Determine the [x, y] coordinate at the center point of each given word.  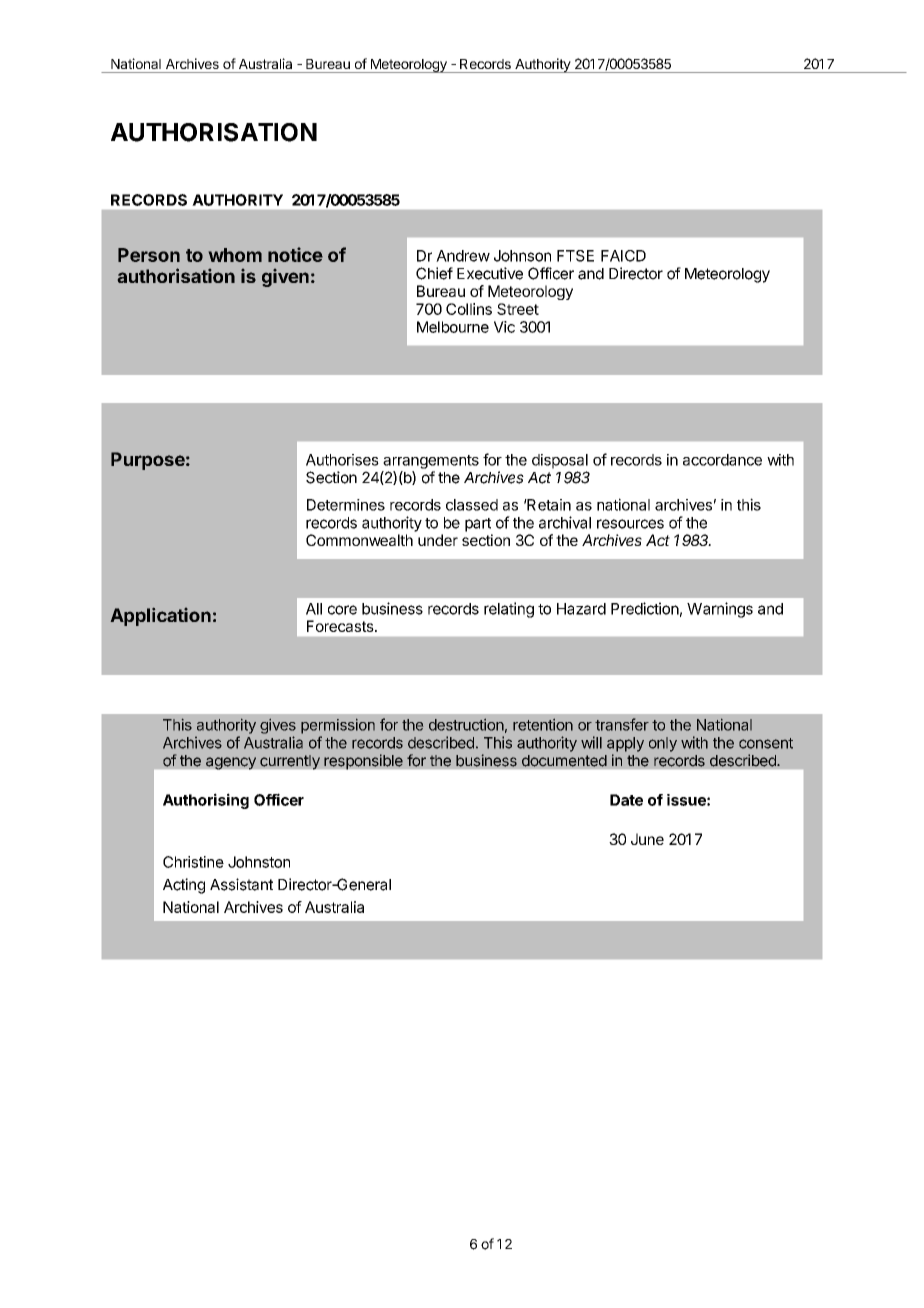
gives [278, 726]
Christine [193, 862]
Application [161, 617]
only [663, 744]
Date [626, 800]
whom [235, 255]
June [647, 839]
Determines [346, 505]
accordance [722, 460]
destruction [466, 725]
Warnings [720, 610]
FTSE [575, 256]
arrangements [431, 462]
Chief [434, 273]
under [438, 540]
